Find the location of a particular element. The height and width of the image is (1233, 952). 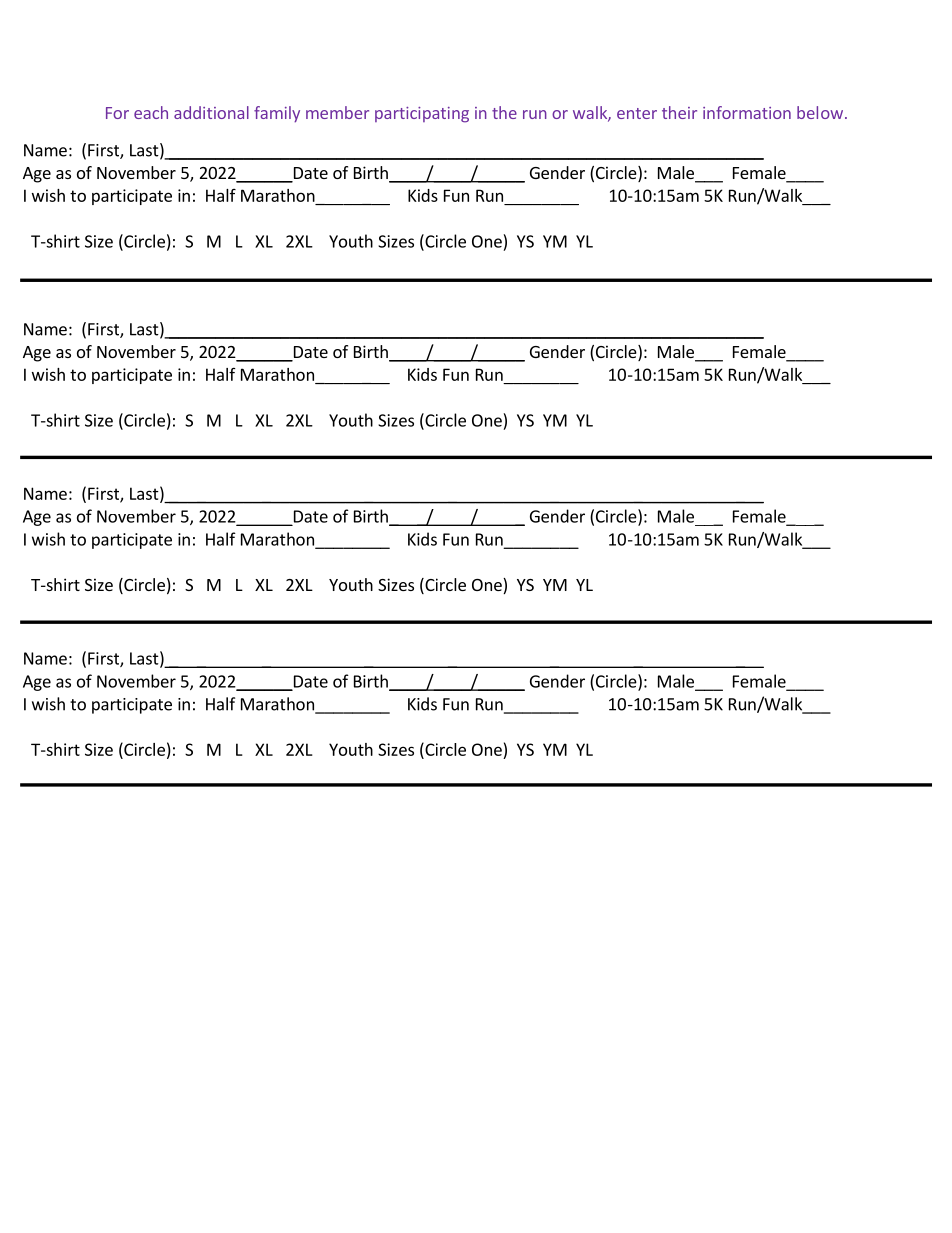

each is located at coordinates (151, 112).
